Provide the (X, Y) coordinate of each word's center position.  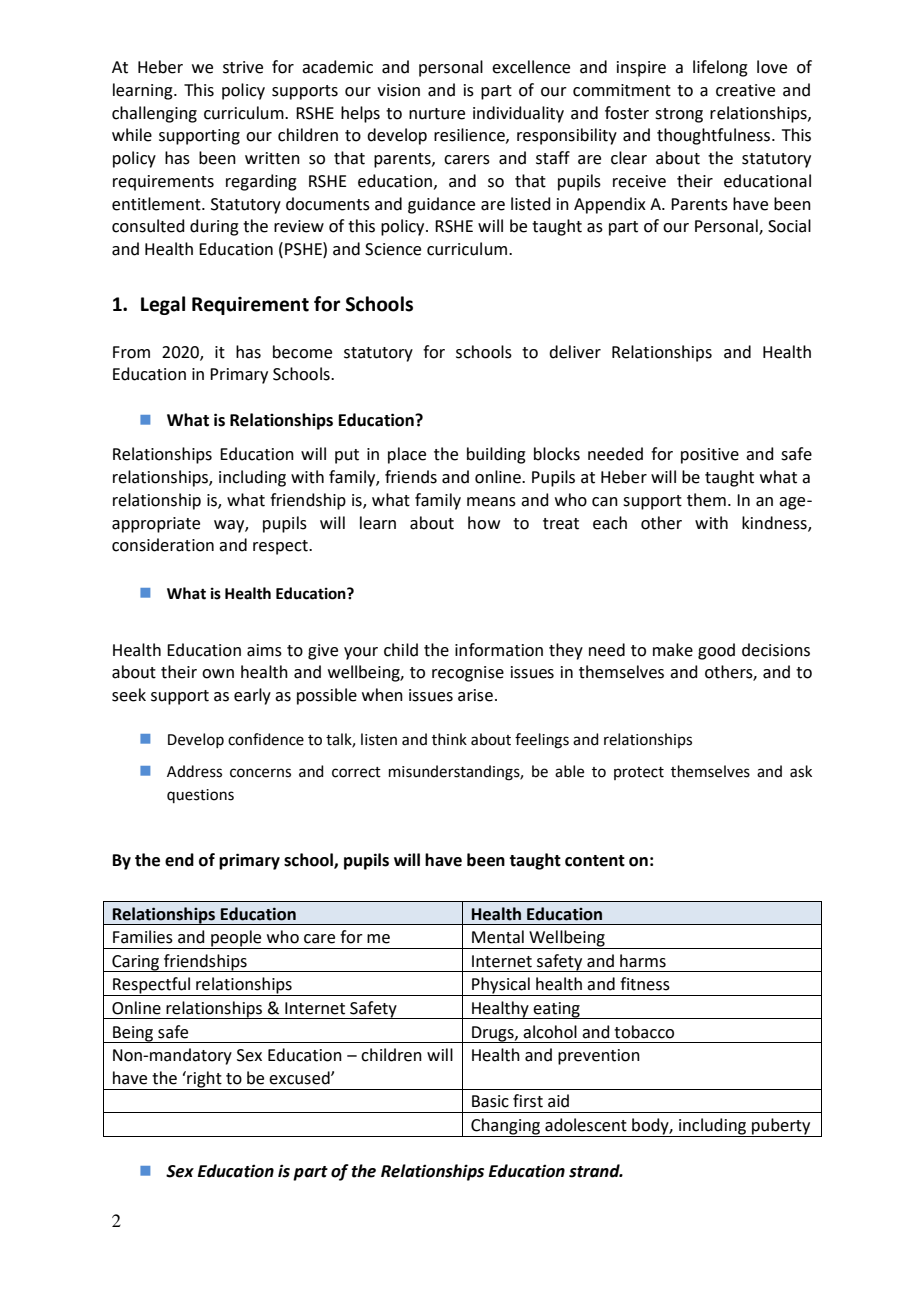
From (131, 352)
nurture (437, 114)
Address (194, 771)
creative (745, 90)
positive (710, 456)
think (449, 739)
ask (801, 771)
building (496, 455)
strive (243, 67)
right (204, 1080)
